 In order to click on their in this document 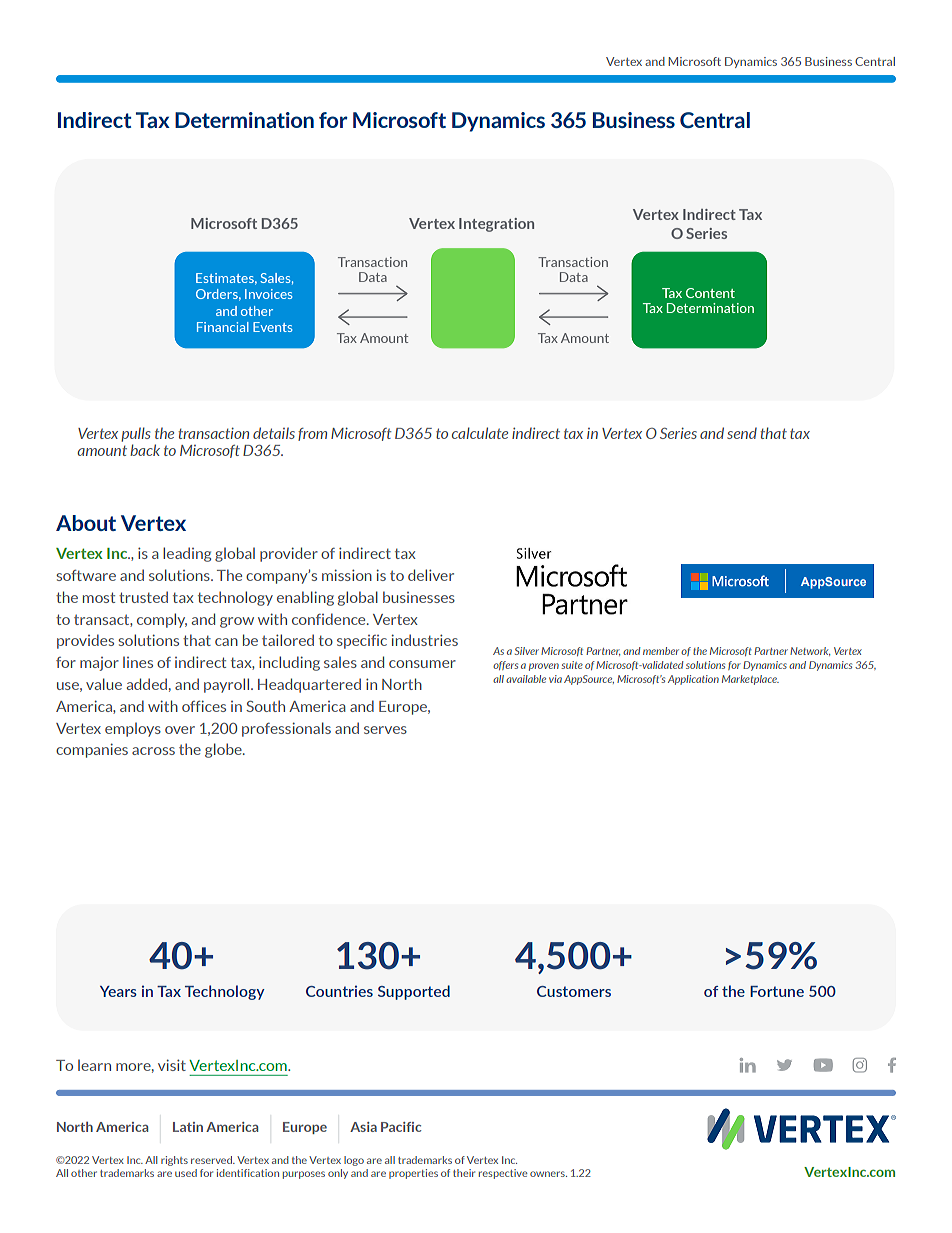, I will do `click(464, 1173)`.
